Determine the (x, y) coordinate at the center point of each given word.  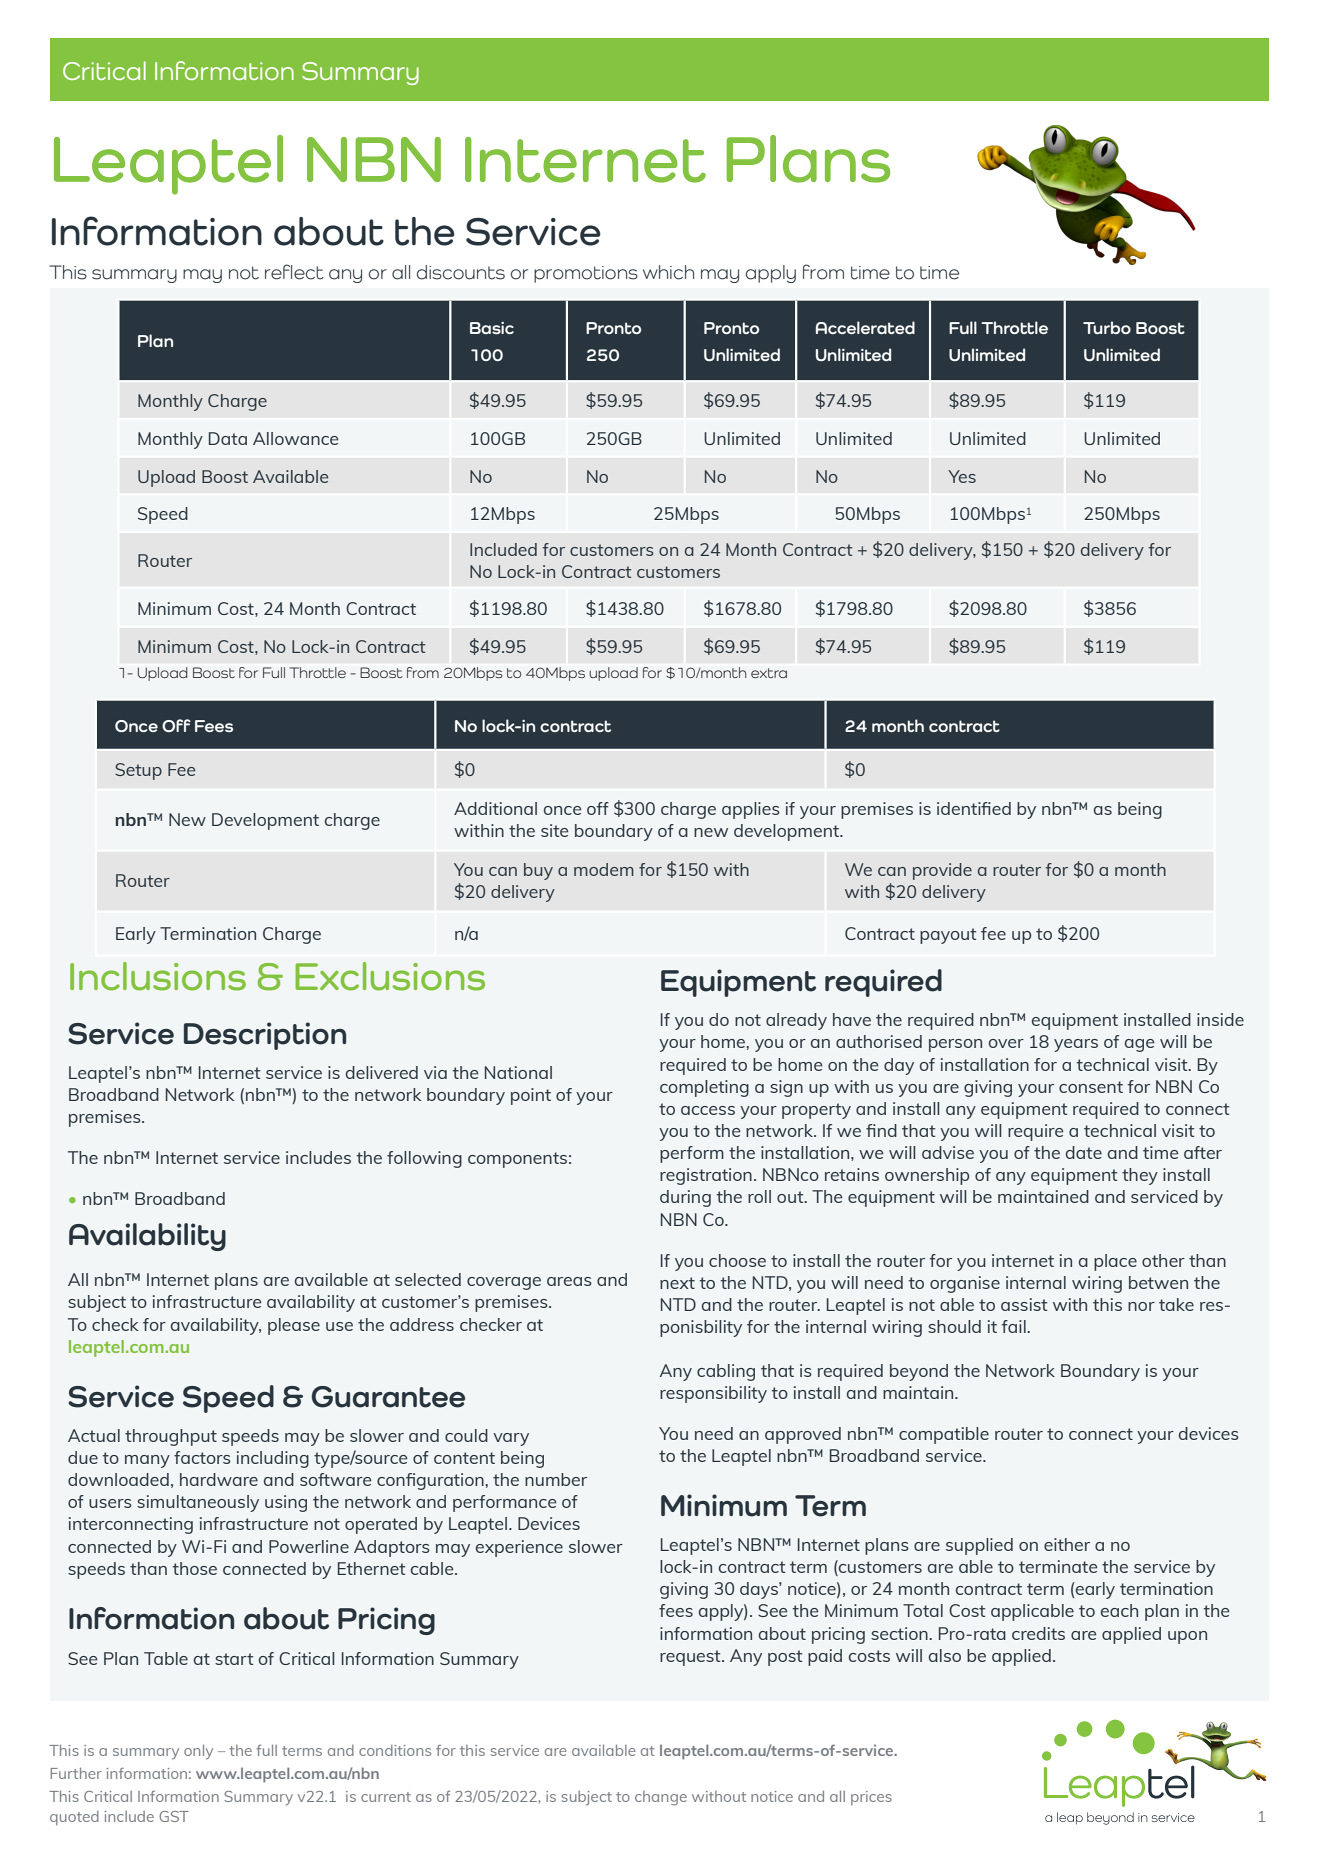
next (677, 1283)
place (1115, 1262)
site (554, 830)
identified (974, 808)
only (198, 1752)
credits (1038, 1633)
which (668, 272)
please (294, 1326)
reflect (294, 272)
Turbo (1107, 327)
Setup (138, 771)
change (661, 1798)
